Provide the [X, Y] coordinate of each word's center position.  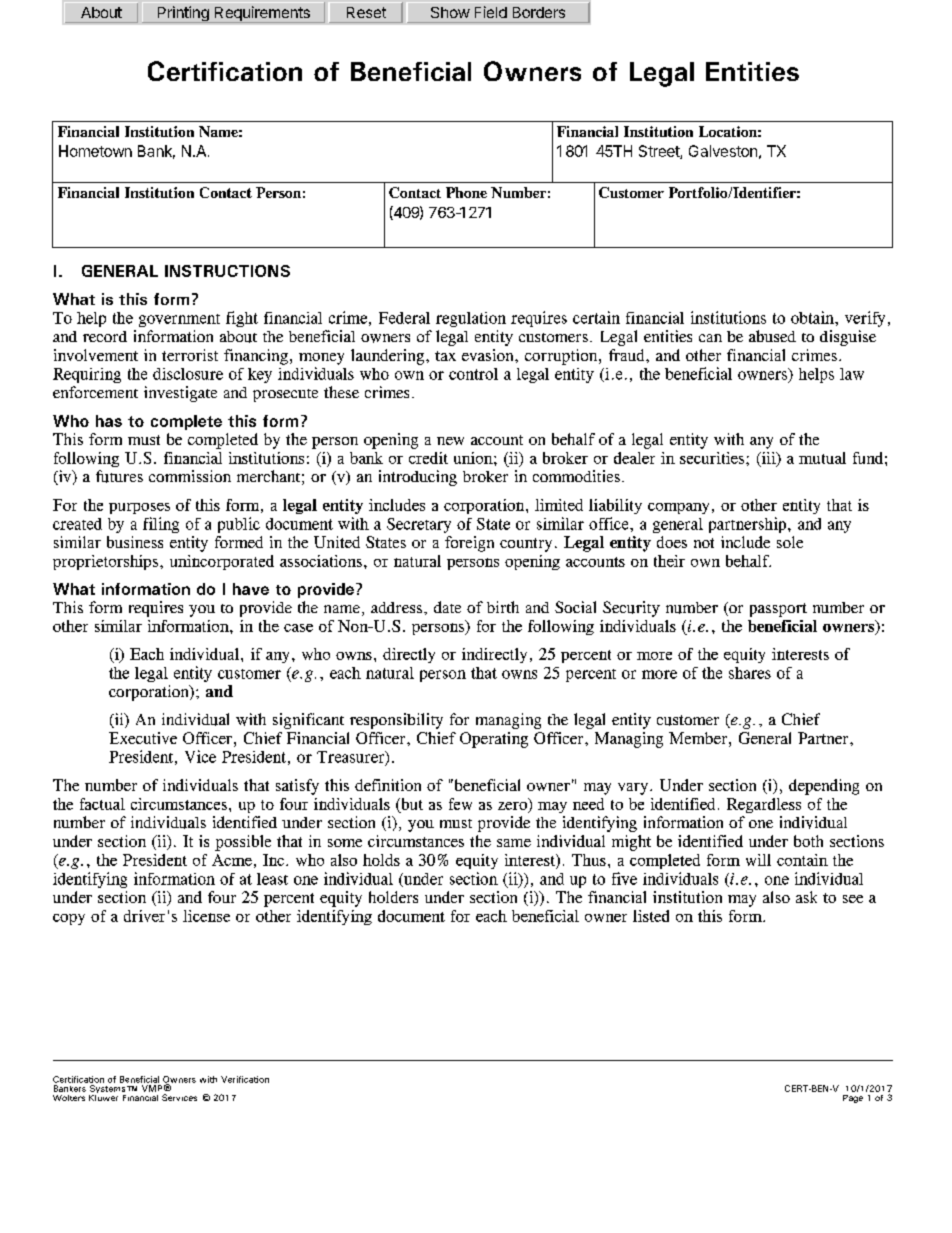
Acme [232, 860]
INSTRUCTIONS [227, 271]
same [514, 843]
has [109, 421]
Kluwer [103, 1096]
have [251, 589]
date [447, 607]
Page [853, 1099]
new [450, 441]
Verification [245, 1079]
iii [768, 459]
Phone [466, 192]
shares [750, 673]
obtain [813, 317]
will [758, 860]
